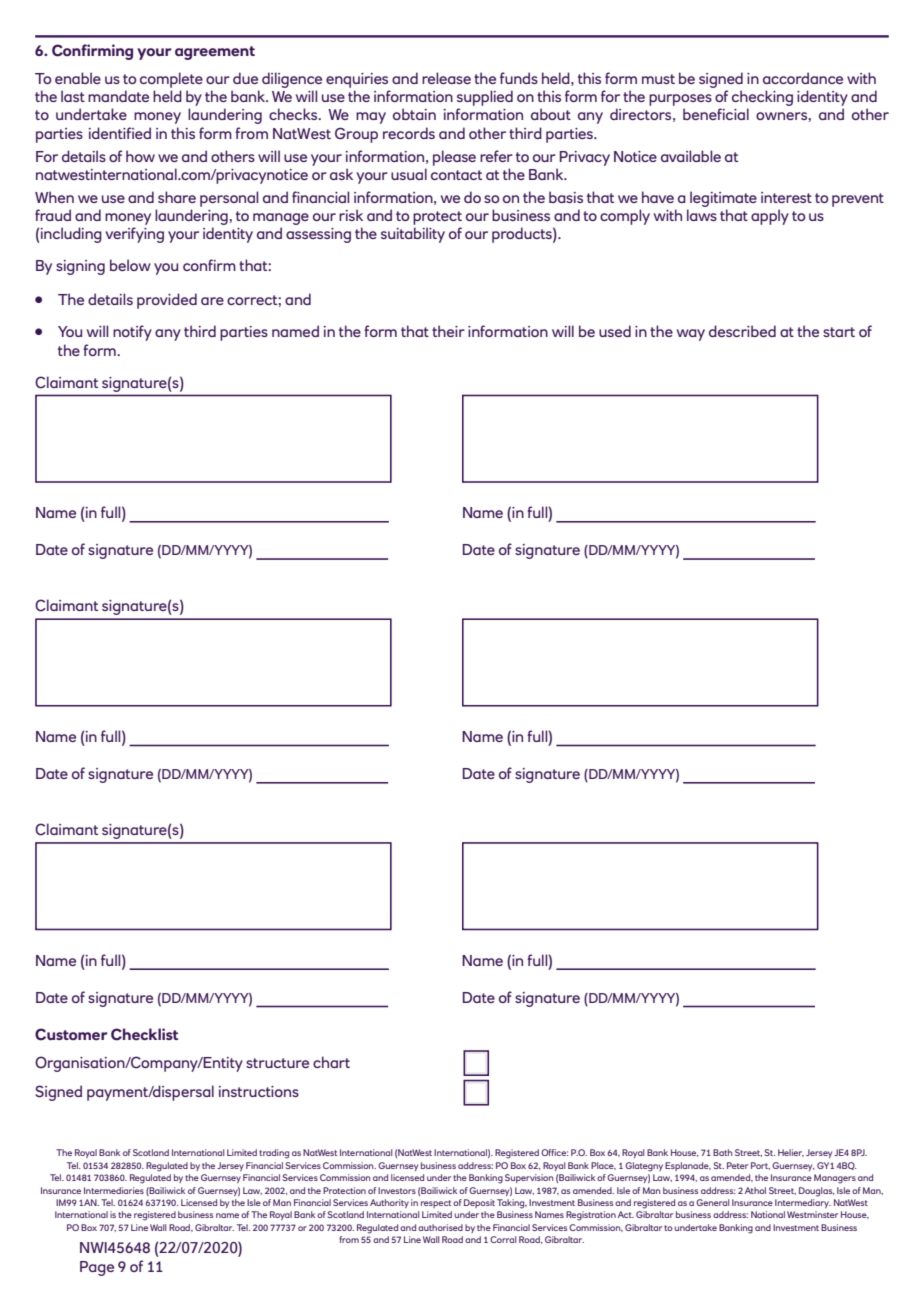 This image has width=924, height=1308. What do you see at coordinates (132, 333) in the image?
I see `notify` at bounding box center [132, 333].
